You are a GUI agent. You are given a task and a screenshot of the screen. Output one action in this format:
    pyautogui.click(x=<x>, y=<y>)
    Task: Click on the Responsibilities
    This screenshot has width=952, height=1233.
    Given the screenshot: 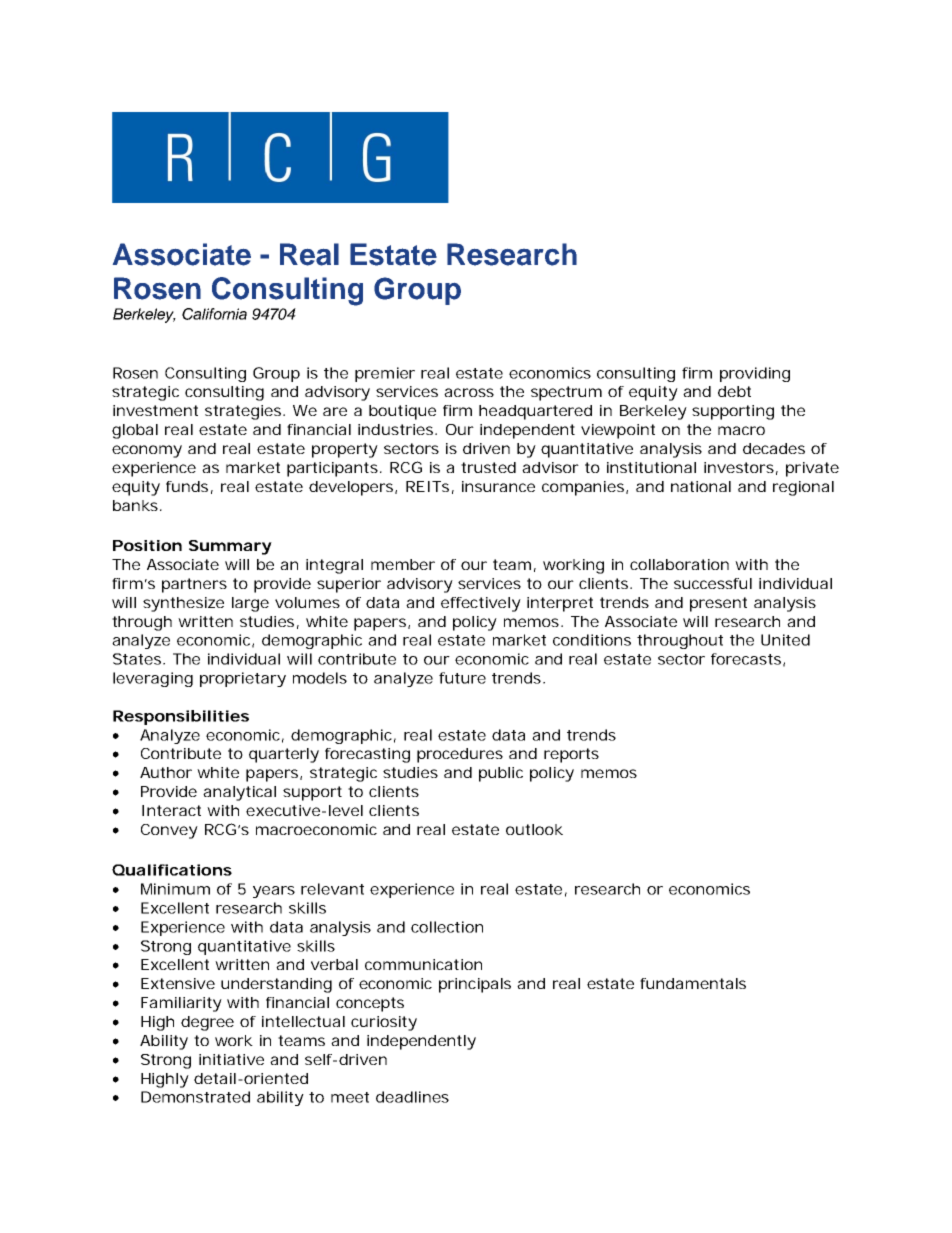 What is the action you would take?
    pyautogui.click(x=181, y=717)
